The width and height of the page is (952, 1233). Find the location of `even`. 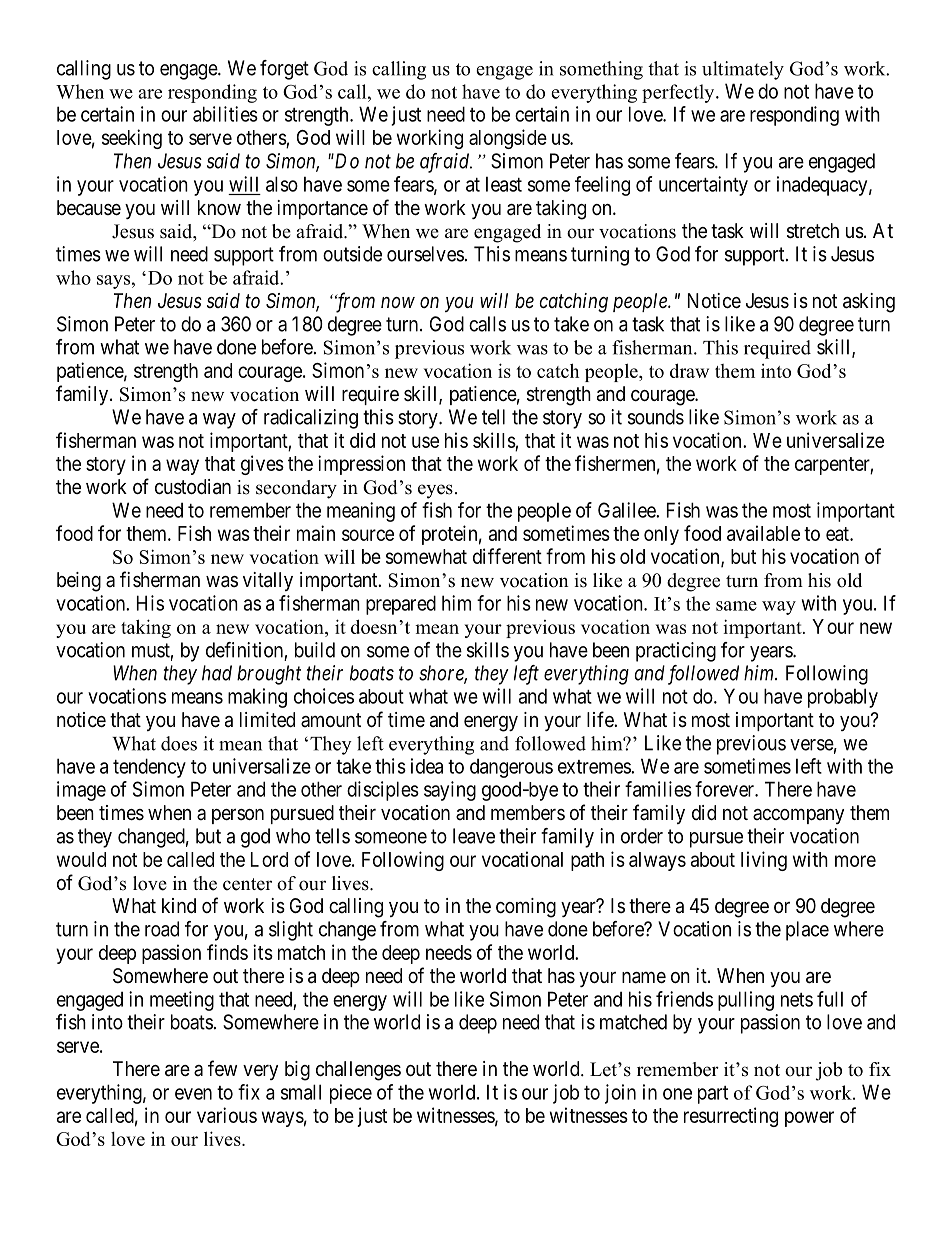

even is located at coordinates (193, 1094).
